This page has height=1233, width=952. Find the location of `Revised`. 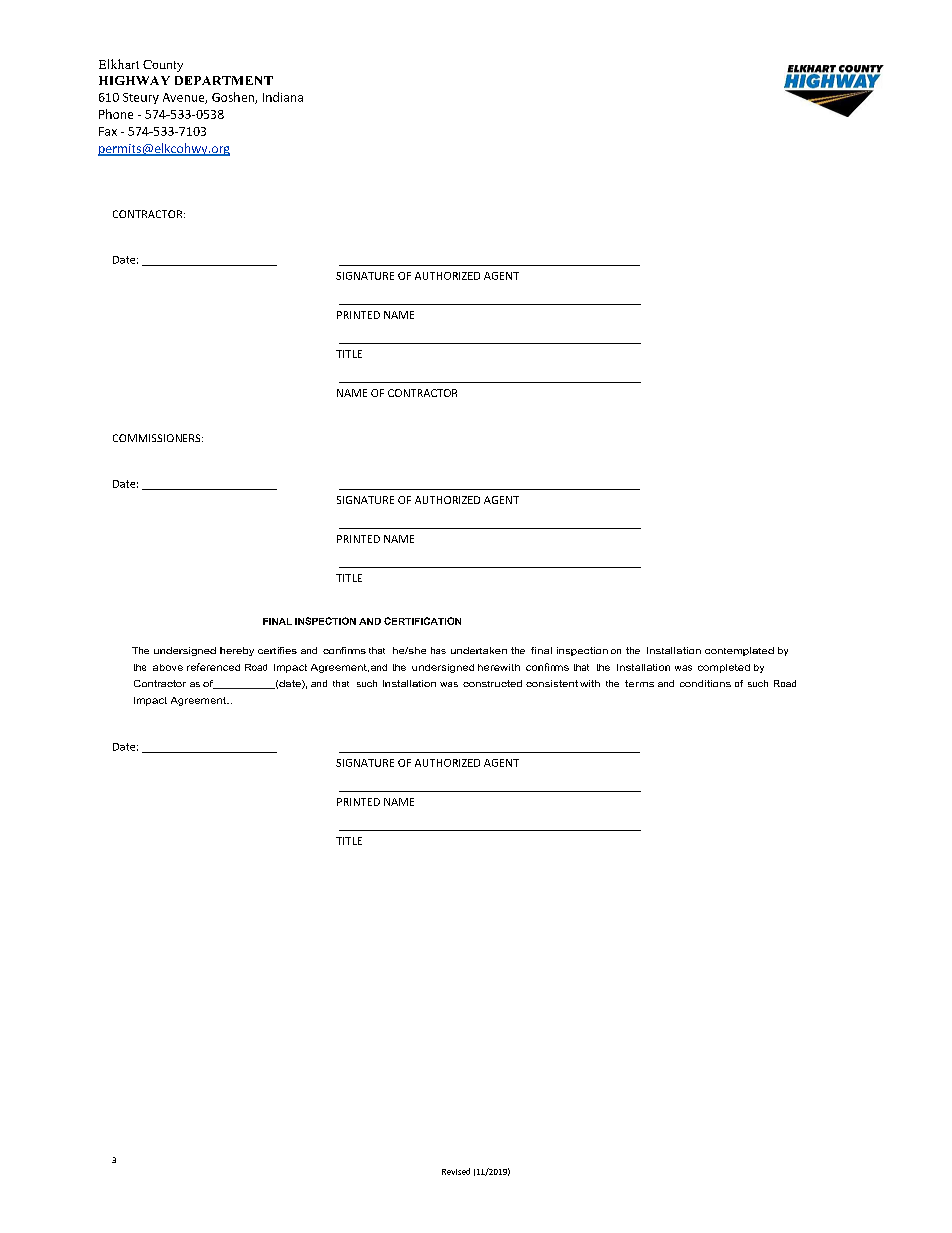

Revised is located at coordinates (456, 1171).
